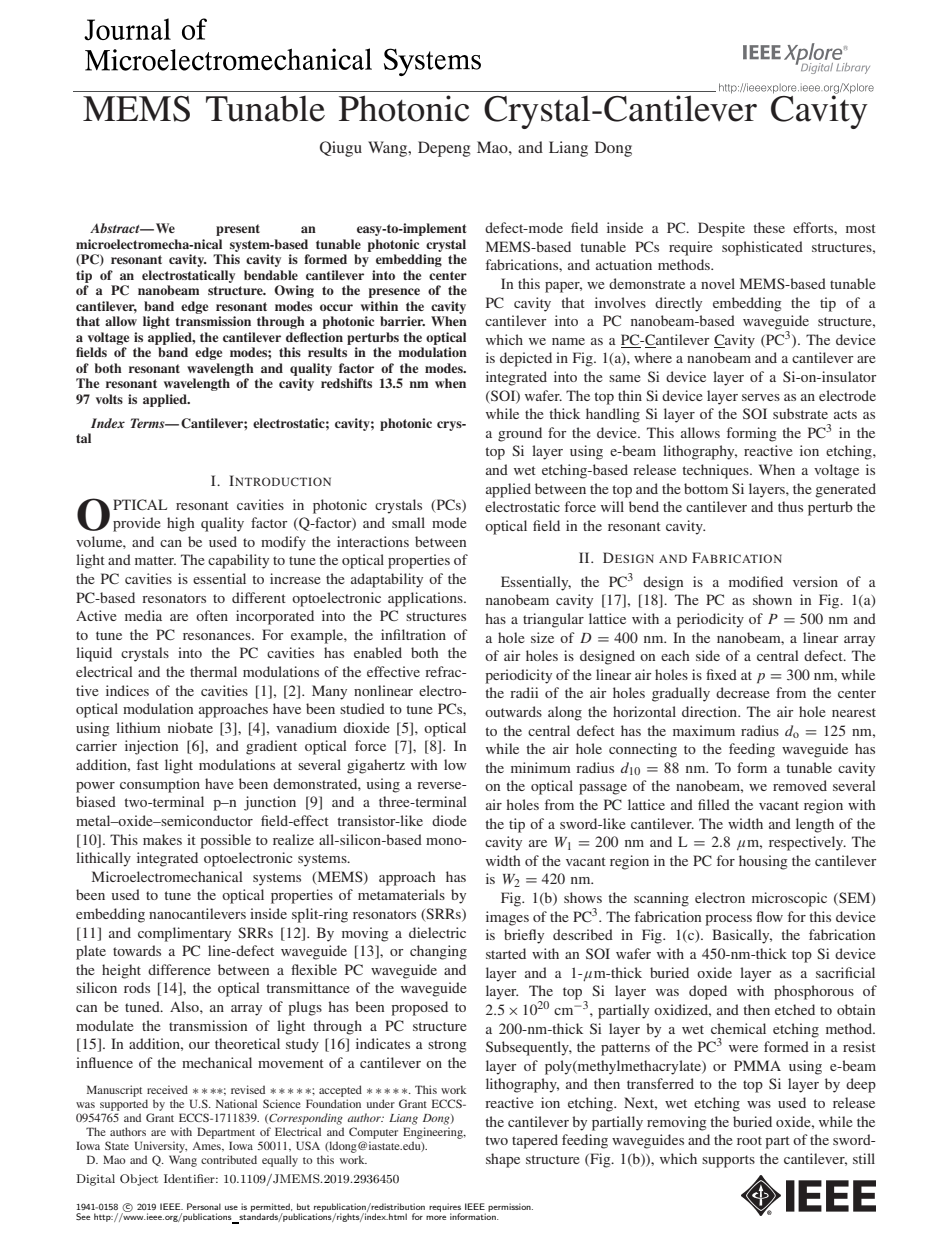 This document has width=952, height=1233. What do you see at coordinates (138, 727) in the document?
I see `lithium` at bounding box center [138, 727].
